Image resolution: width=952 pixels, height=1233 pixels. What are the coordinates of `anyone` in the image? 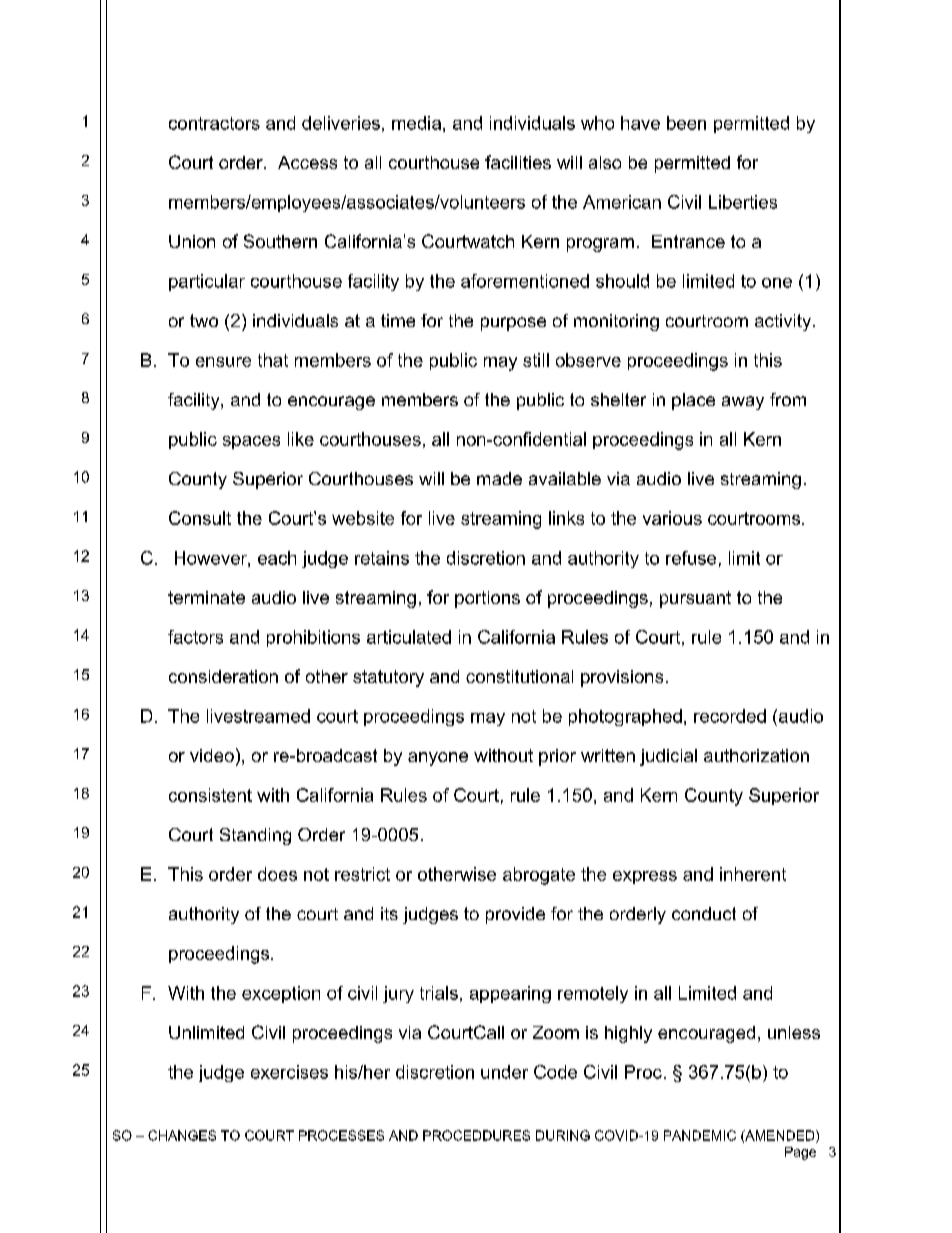 It's located at (438, 759).
